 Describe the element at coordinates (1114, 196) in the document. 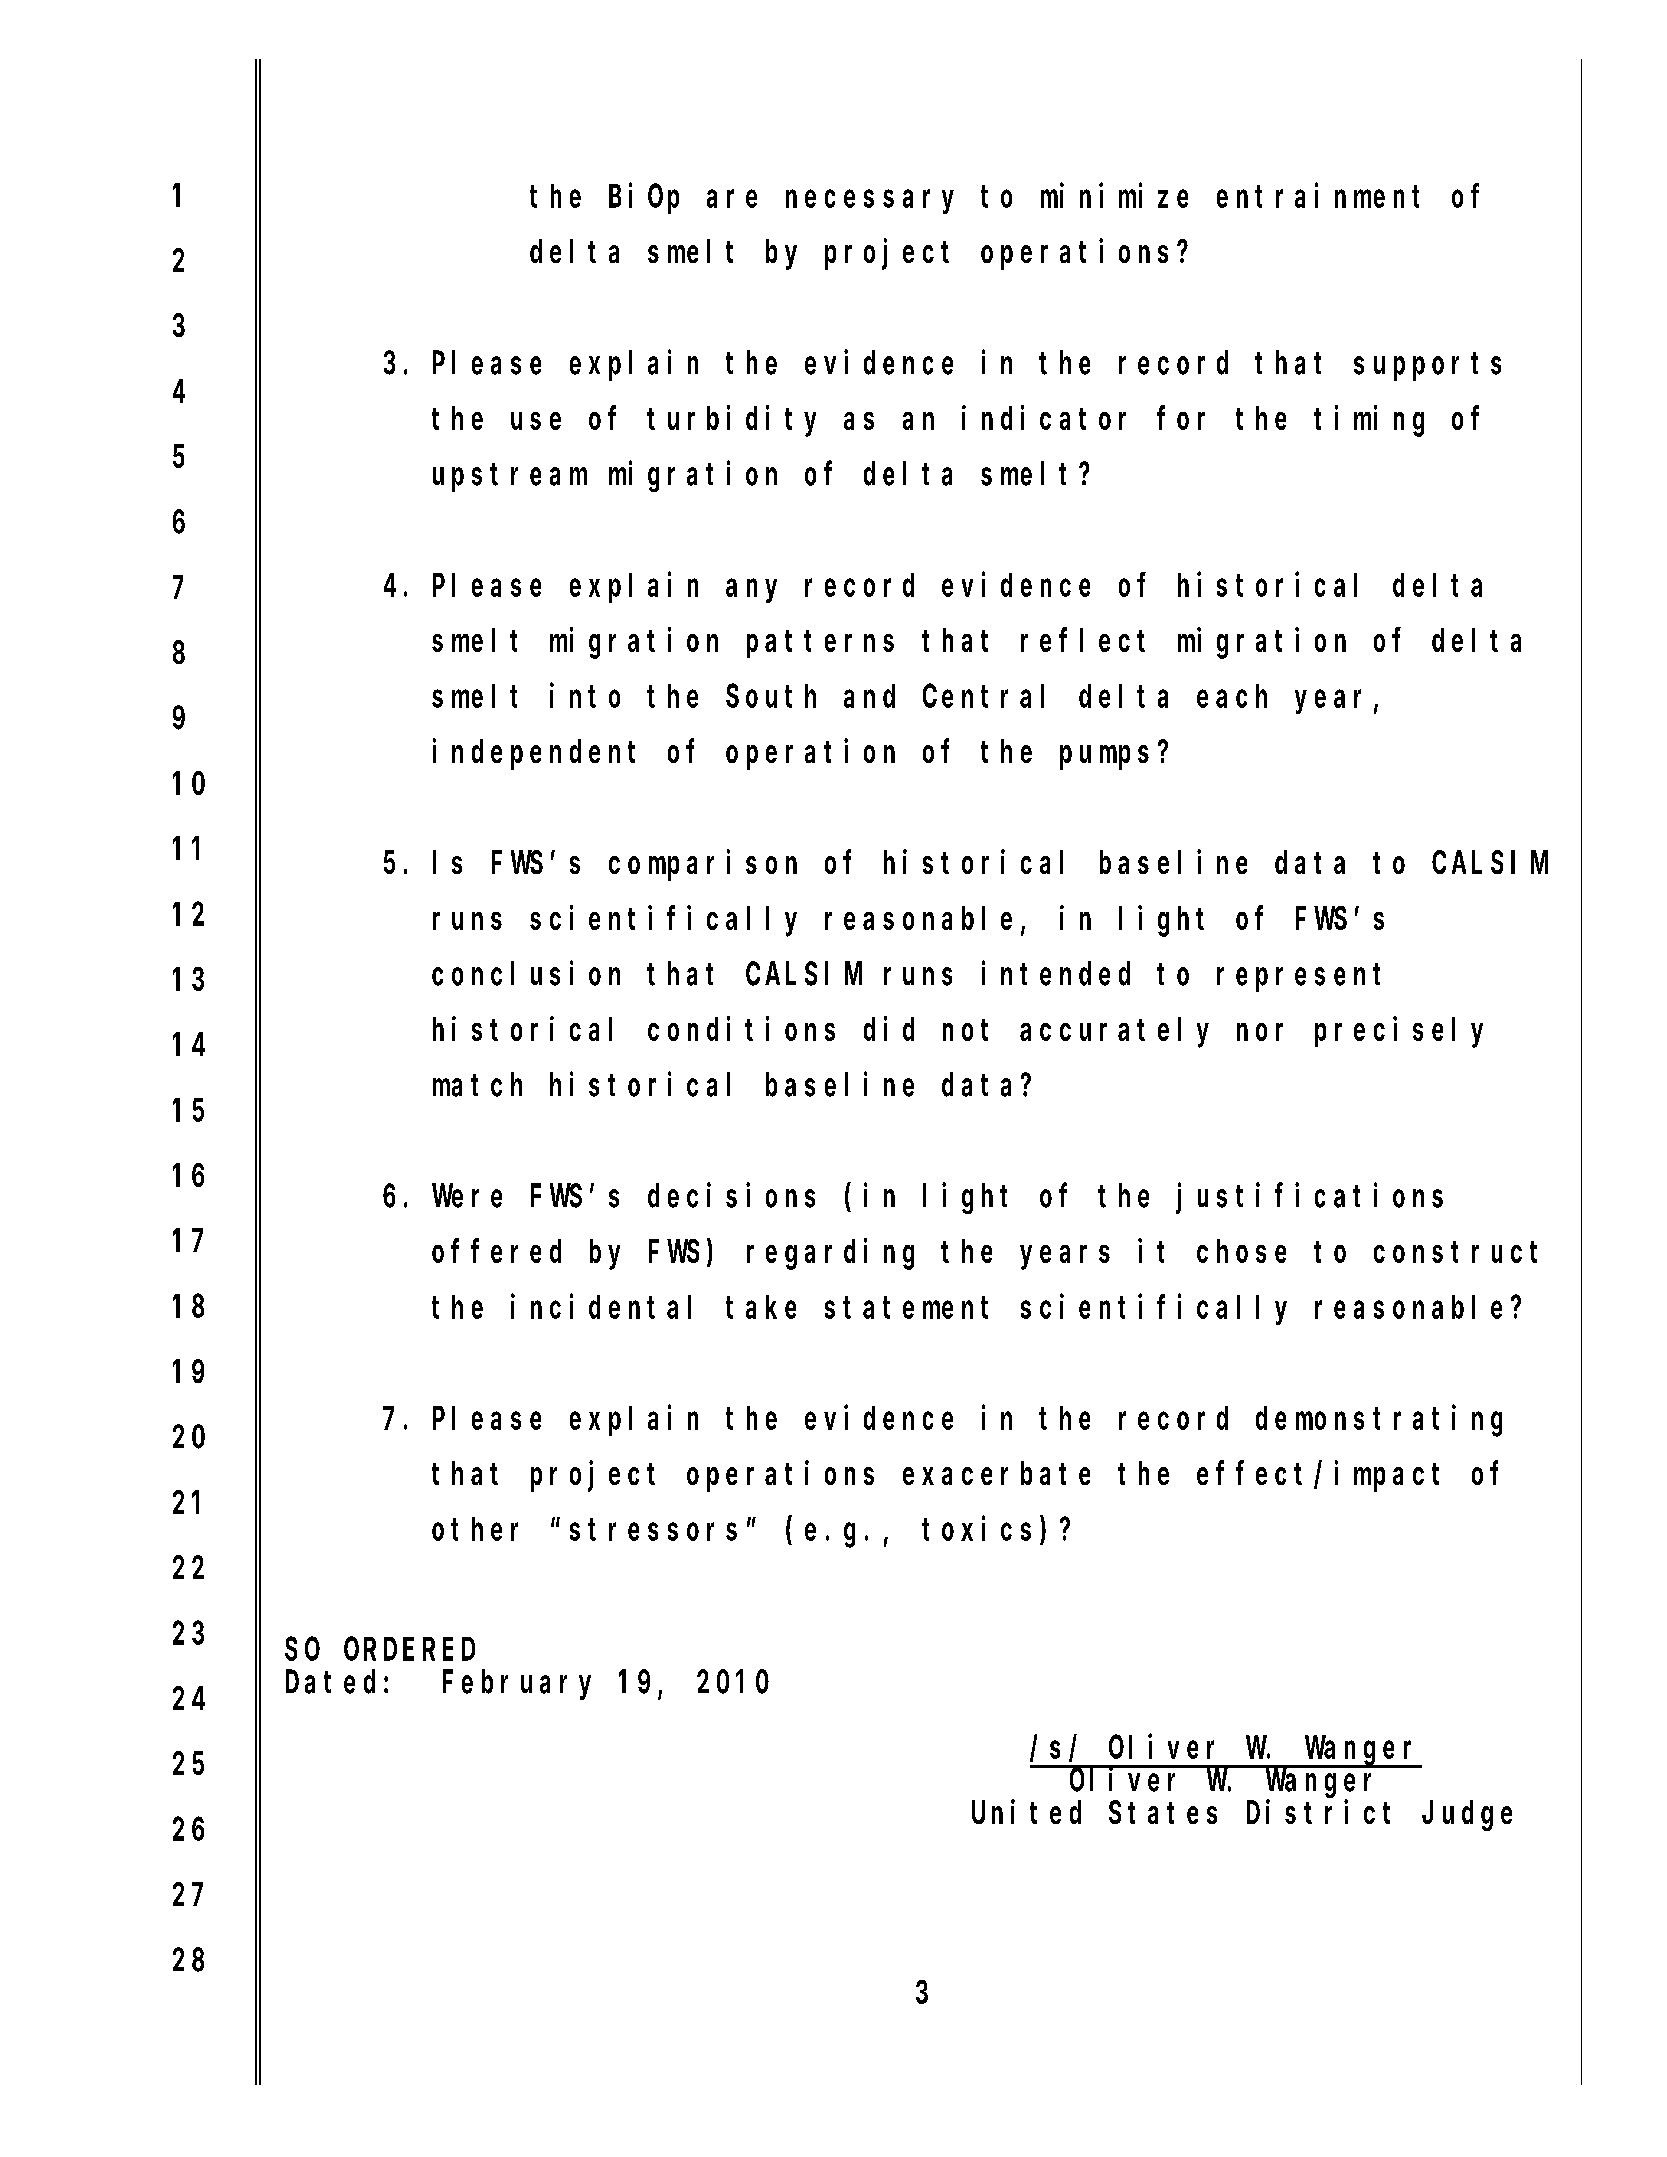

I see `minimize` at that location.
